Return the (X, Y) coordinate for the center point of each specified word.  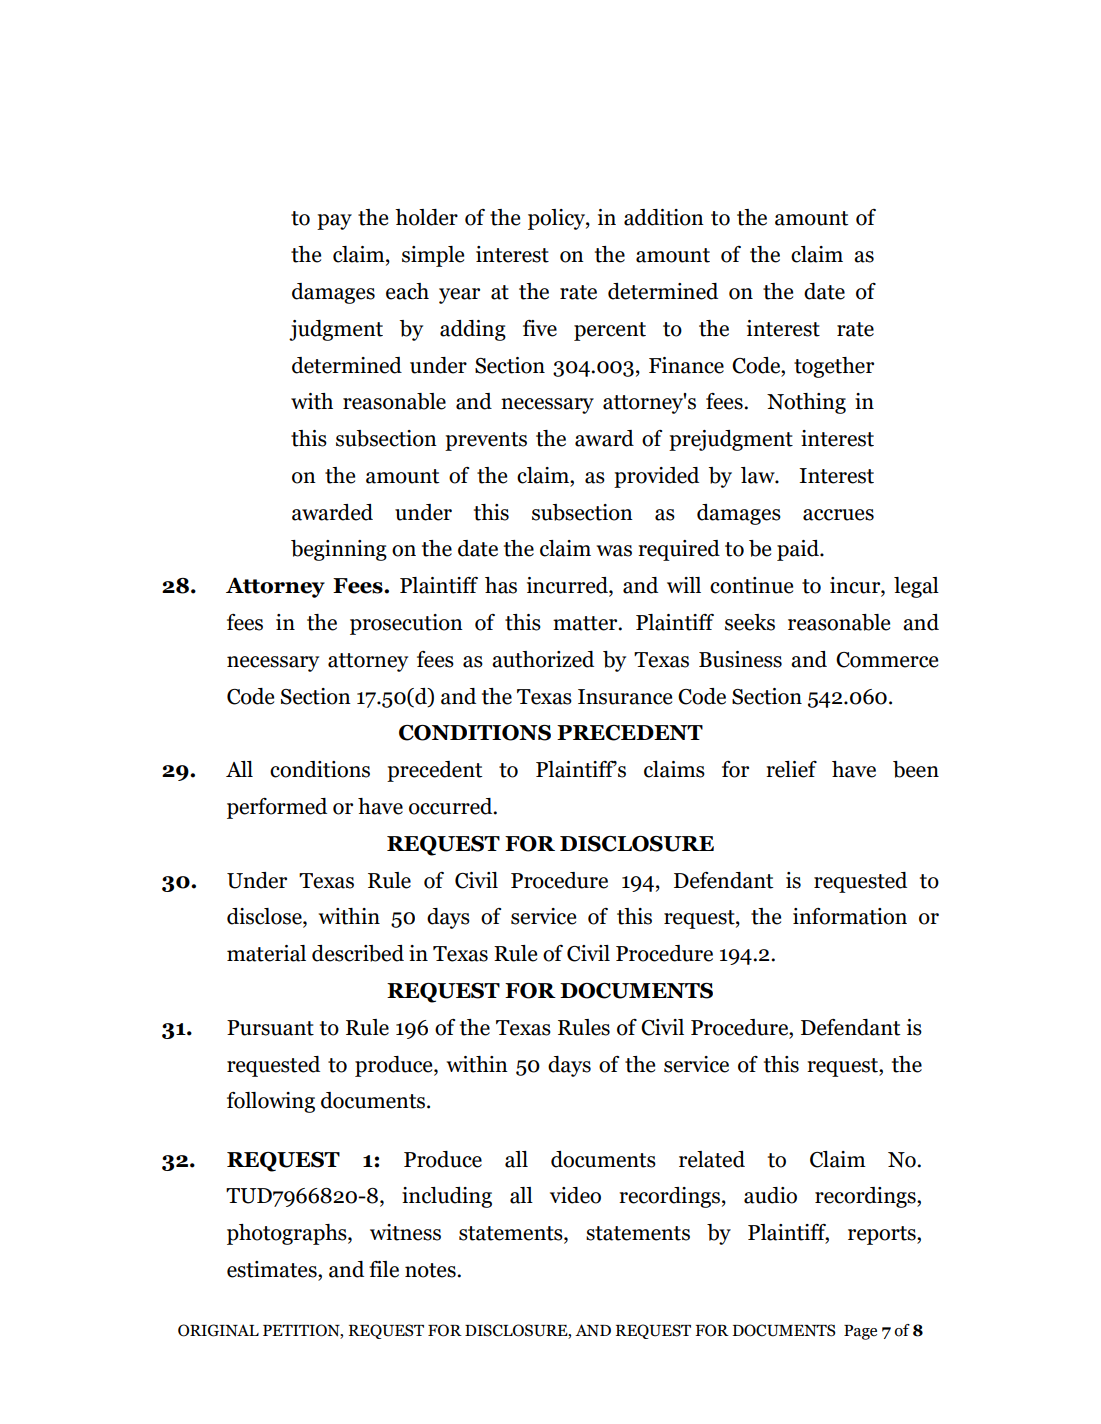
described (358, 953)
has (501, 585)
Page (860, 1332)
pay (334, 222)
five (540, 328)
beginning (339, 550)
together (834, 367)
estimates (273, 1269)
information (850, 916)
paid (799, 550)
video (575, 1195)
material (266, 953)
